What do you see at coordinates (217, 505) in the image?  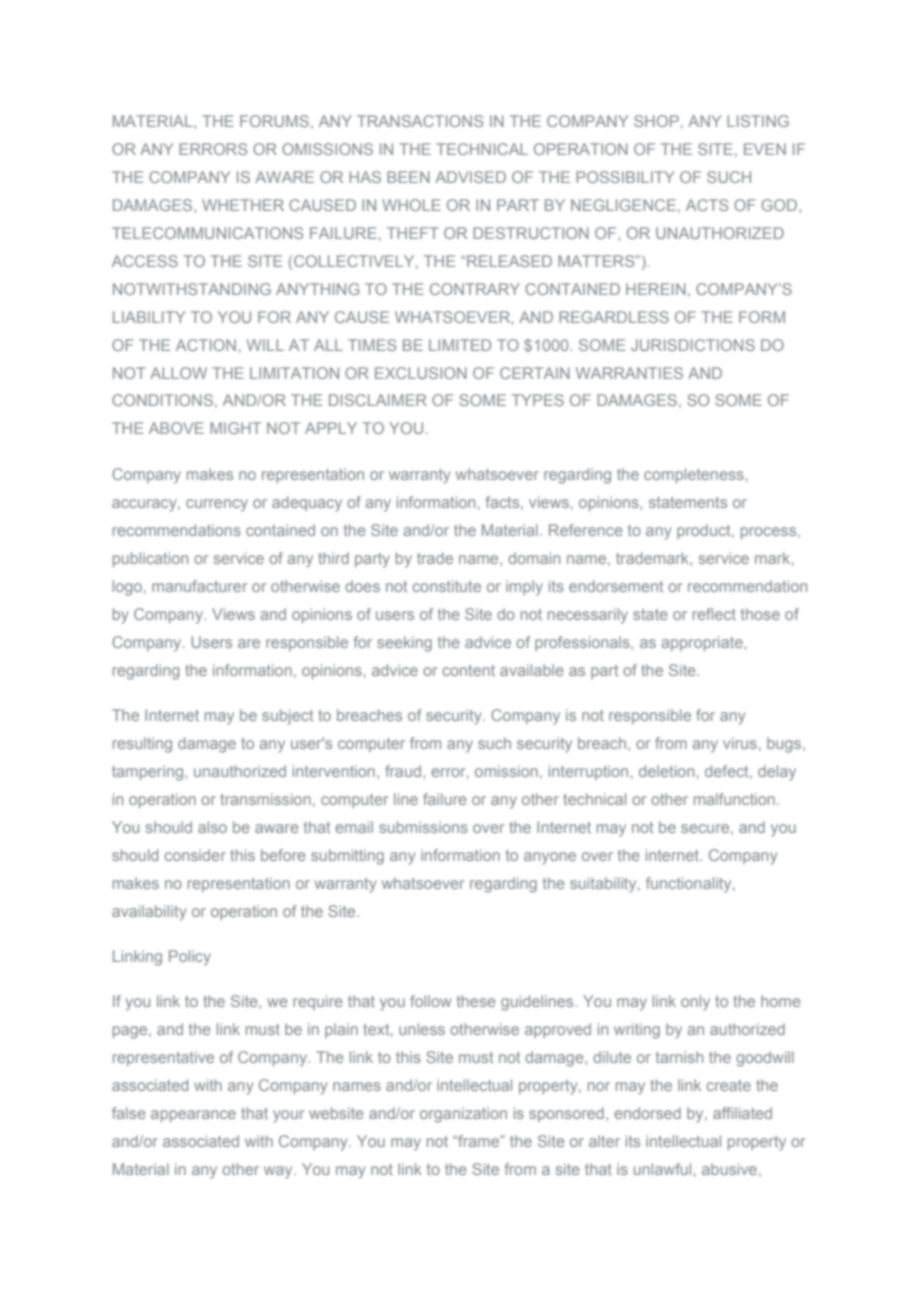 I see `currency` at bounding box center [217, 505].
